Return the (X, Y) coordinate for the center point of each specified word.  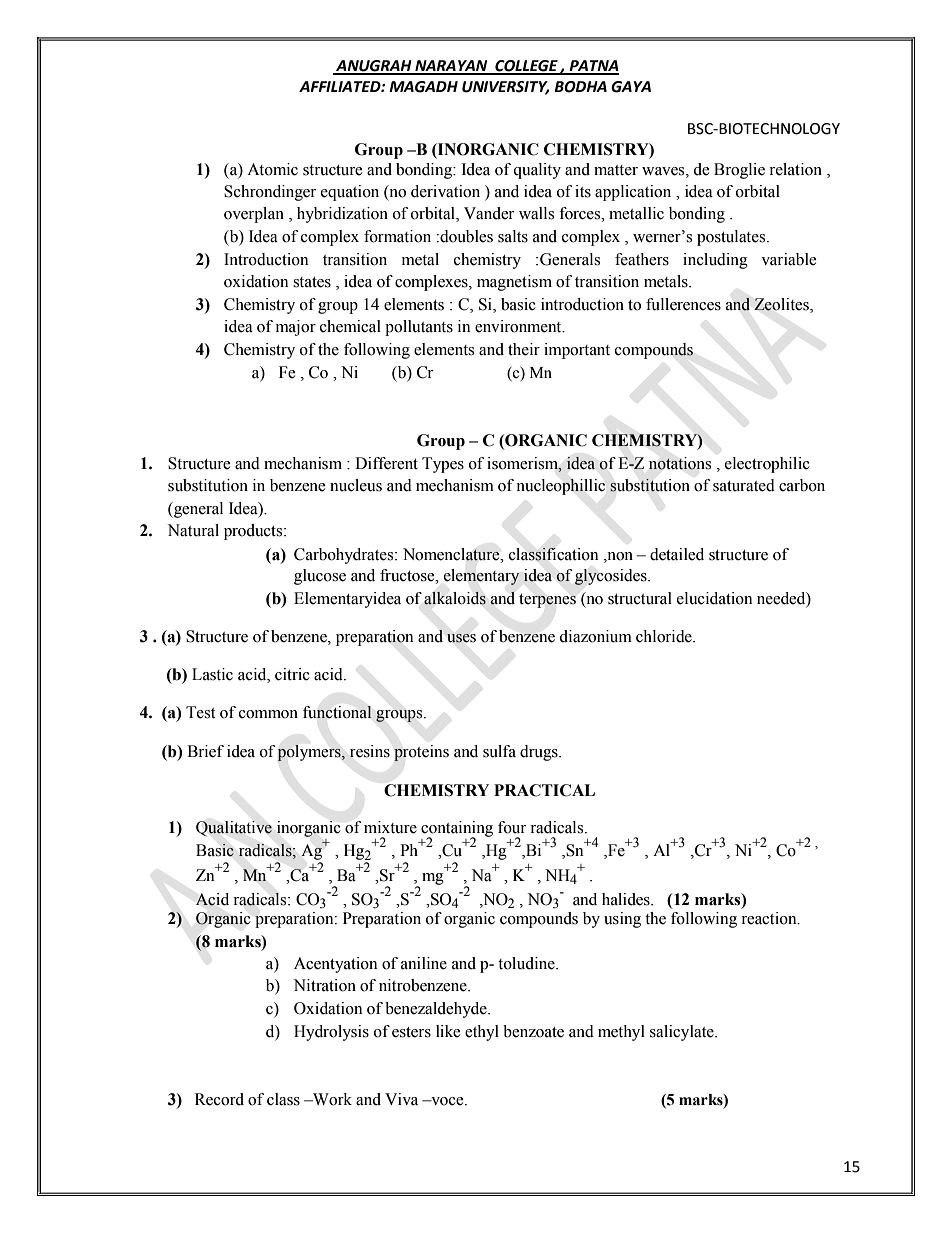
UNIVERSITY (505, 88)
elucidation (714, 598)
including (715, 261)
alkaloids (455, 598)
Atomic (272, 169)
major (296, 328)
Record (219, 1099)
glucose (320, 577)
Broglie (739, 171)
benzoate (533, 1031)
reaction (770, 918)
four (512, 827)
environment (519, 326)
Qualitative (234, 828)
